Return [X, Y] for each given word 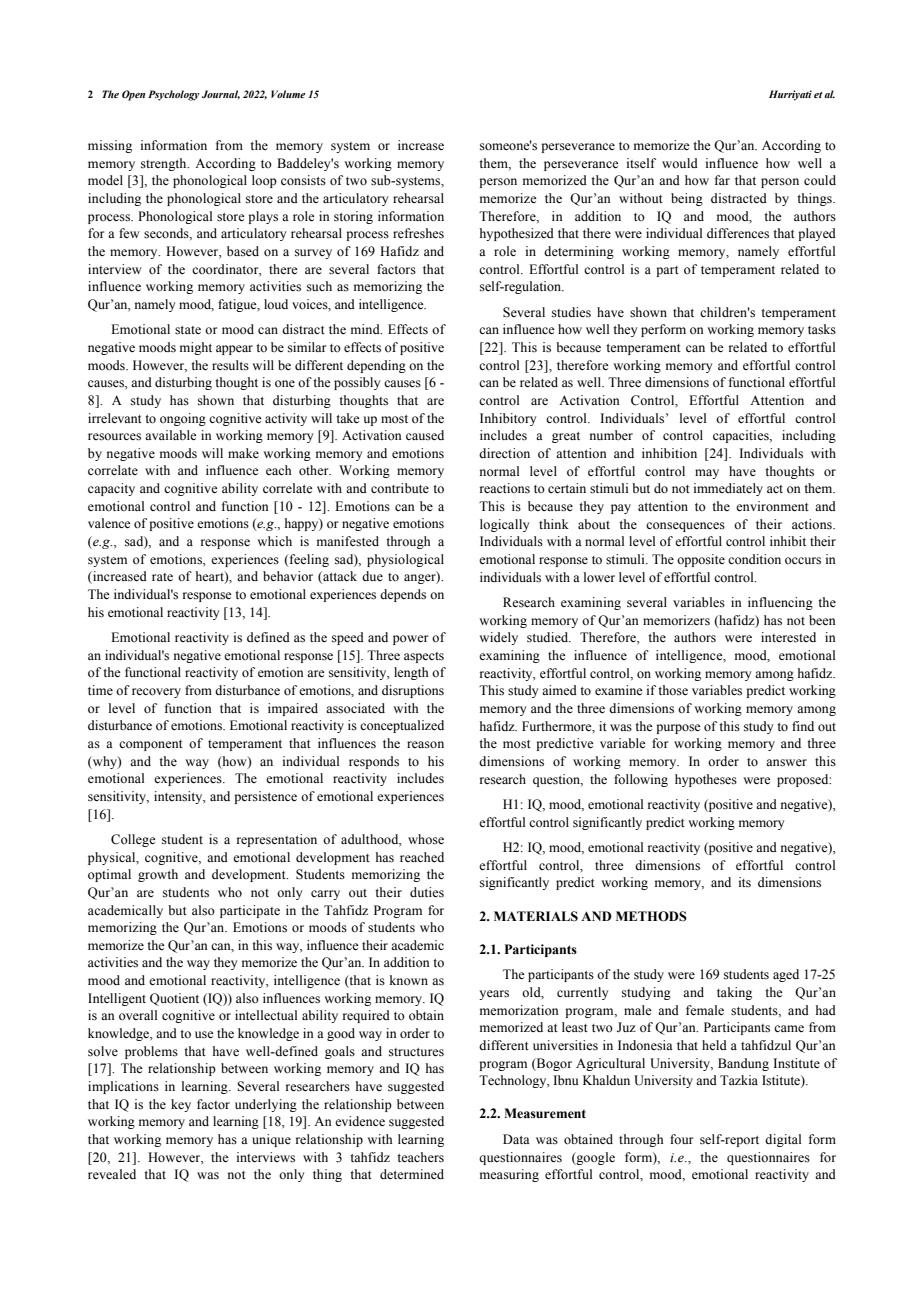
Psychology [173, 95]
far [722, 180]
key [181, 1105]
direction [504, 453]
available [171, 435]
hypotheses [706, 780]
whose [426, 839]
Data [516, 1139]
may [707, 474]
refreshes [418, 233]
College [133, 840]
